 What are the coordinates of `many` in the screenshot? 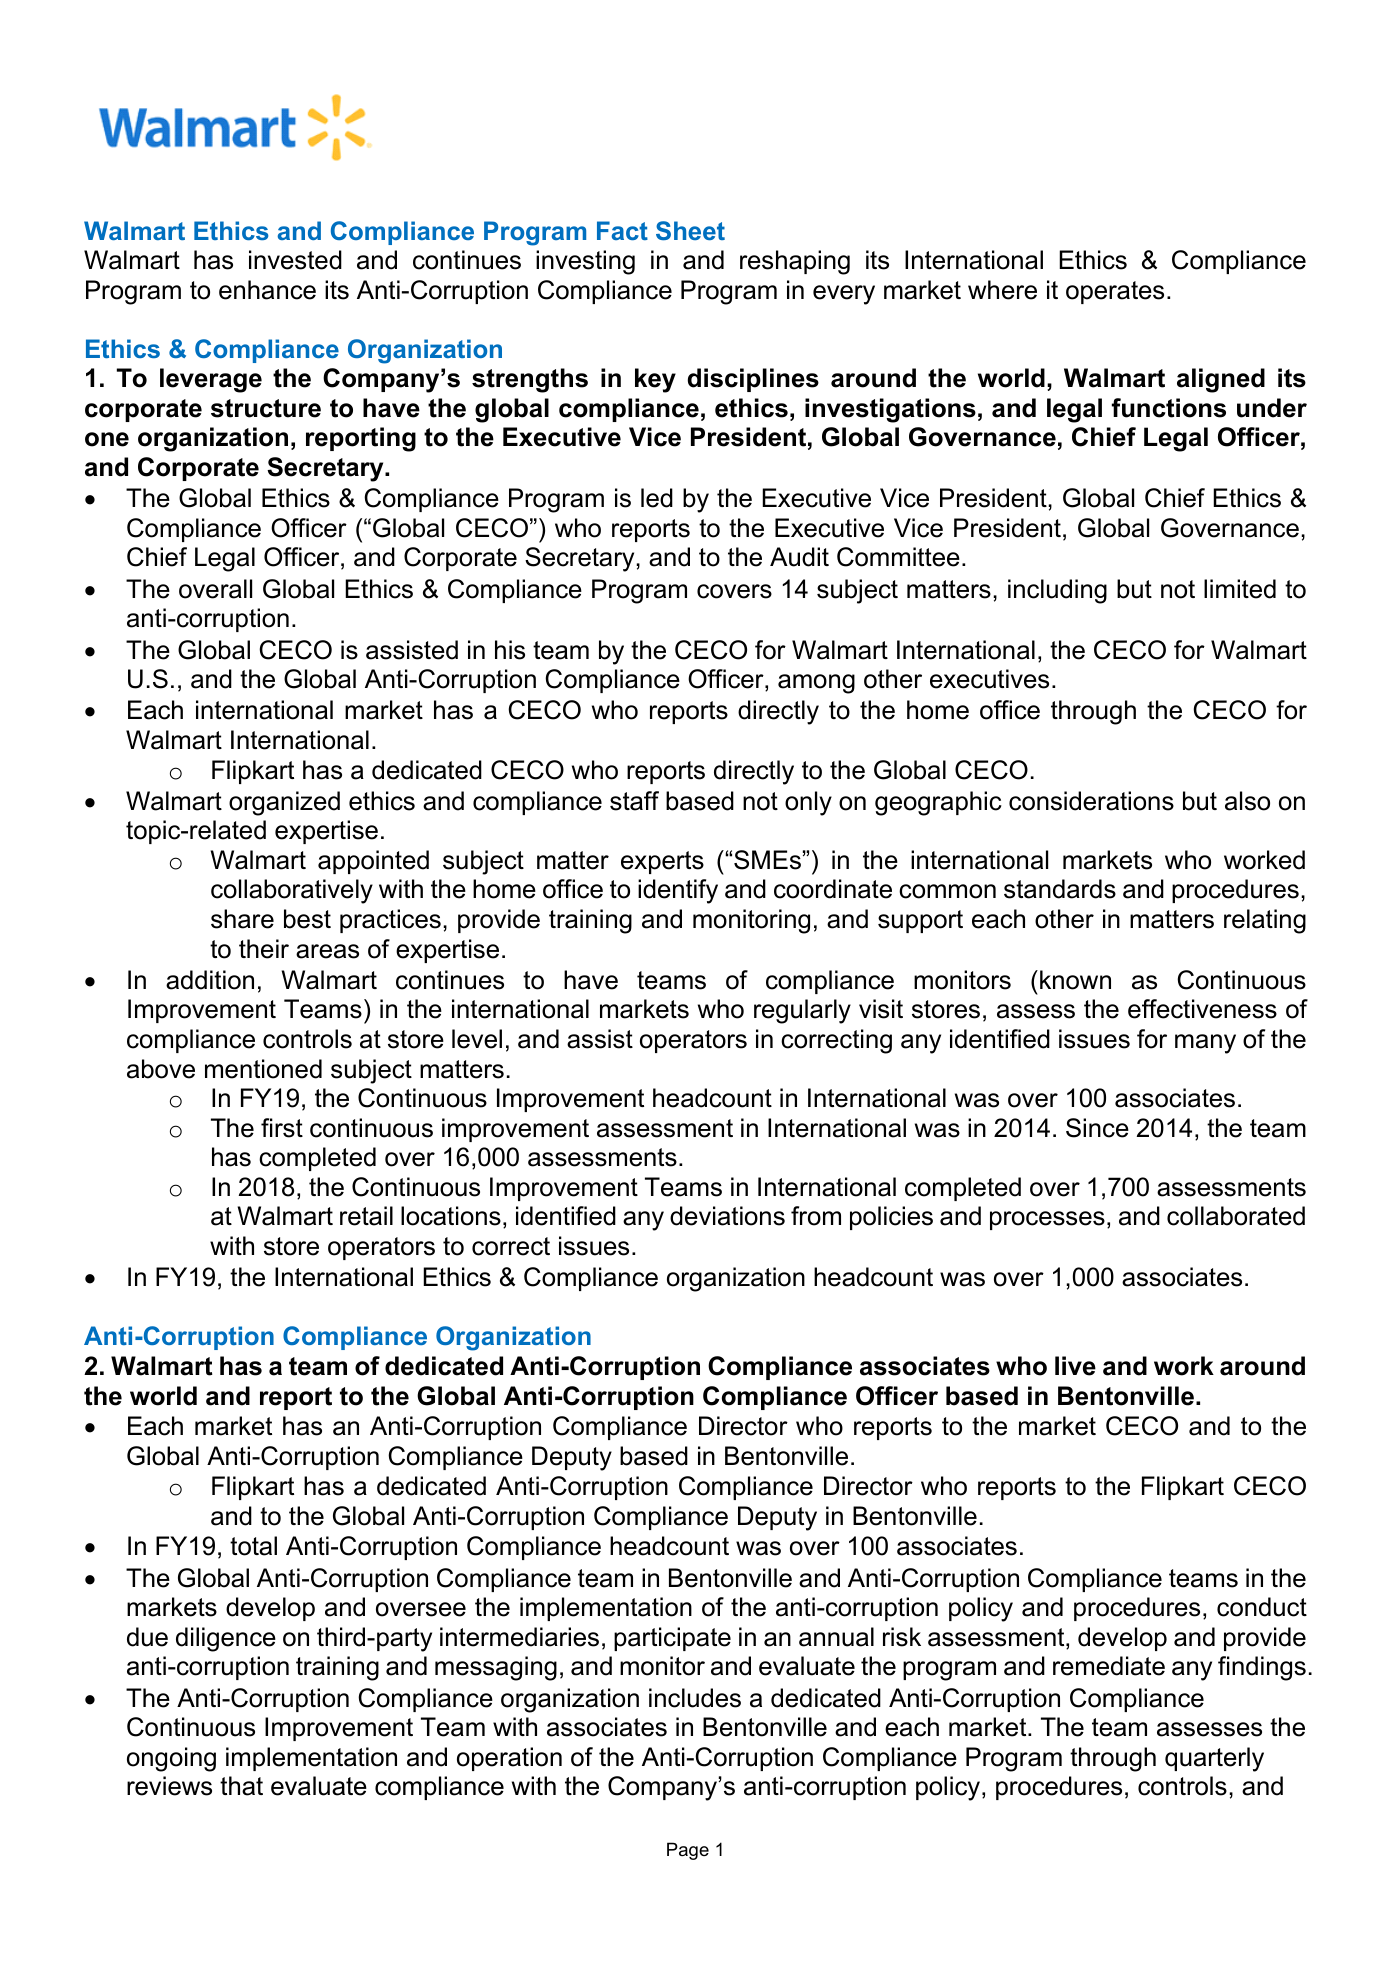 It's located at (1205, 1044).
